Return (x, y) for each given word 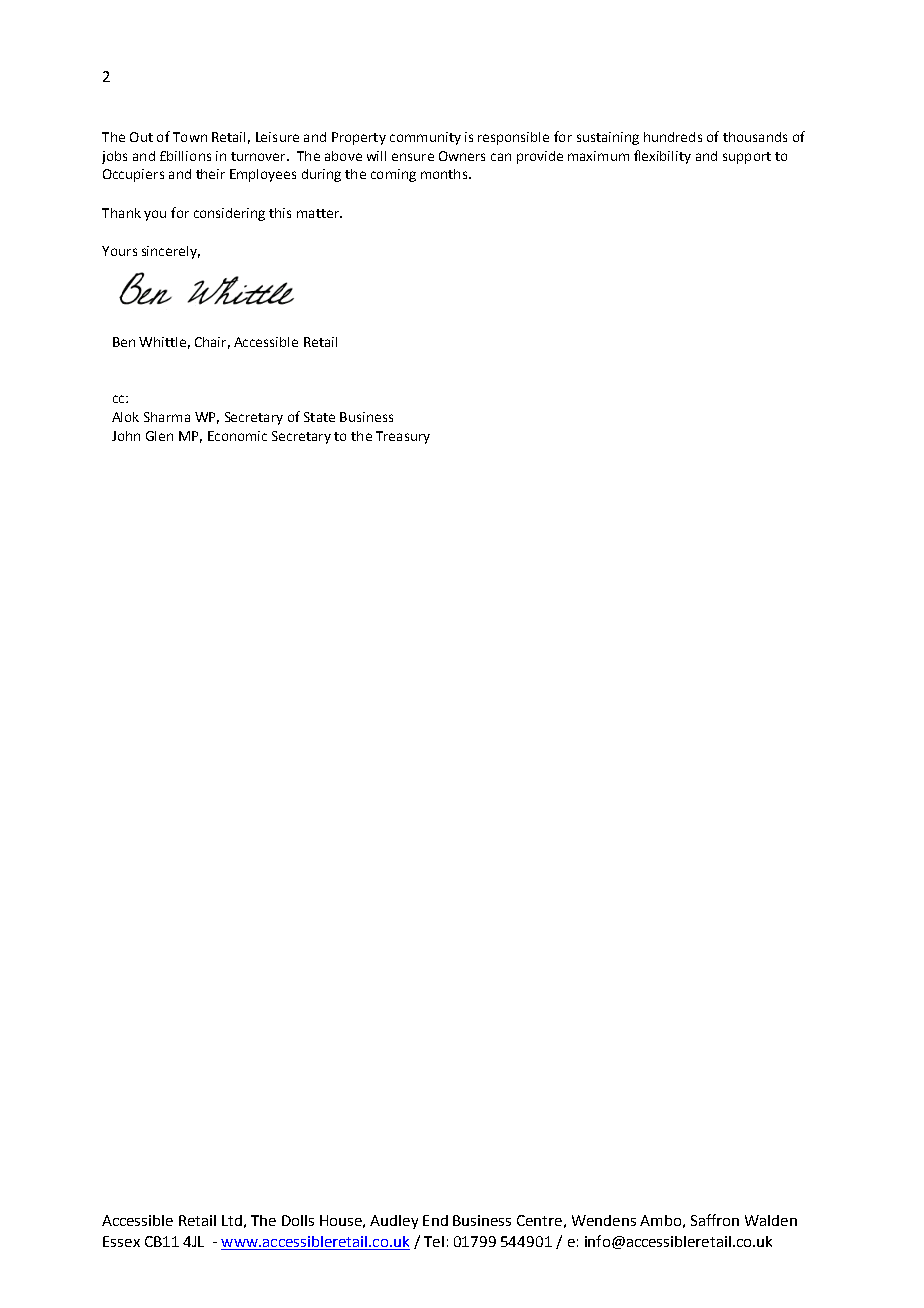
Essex (121, 1241)
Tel (434, 1241)
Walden (771, 1220)
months (445, 174)
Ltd (232, 1220)
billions (189, 156)
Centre (539, 1220)
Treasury (403, 437)
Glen (159, 436)
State (319, 417)
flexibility (662, 157)
